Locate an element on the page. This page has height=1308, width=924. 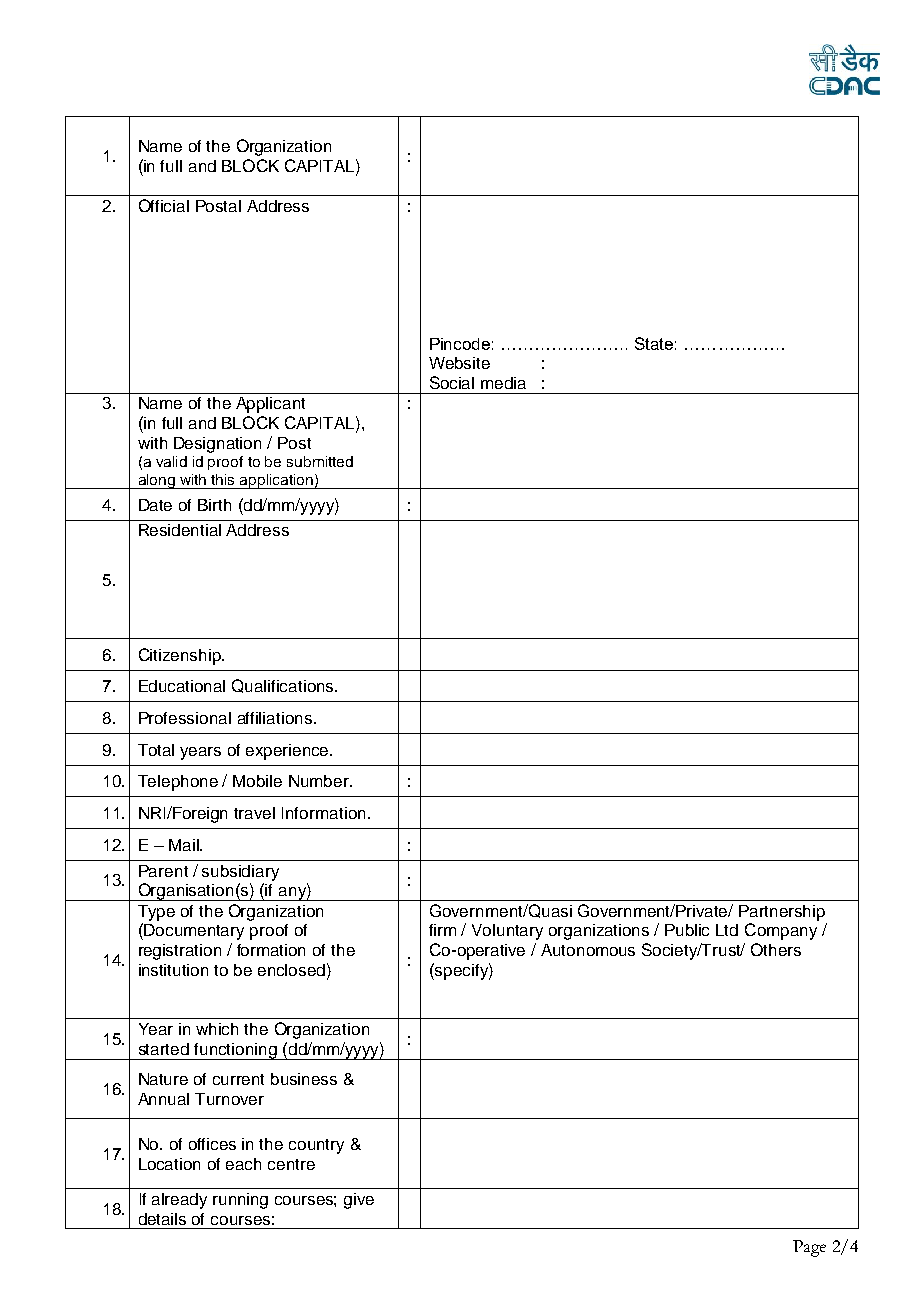
Number is located at coordinates (320, 781).
